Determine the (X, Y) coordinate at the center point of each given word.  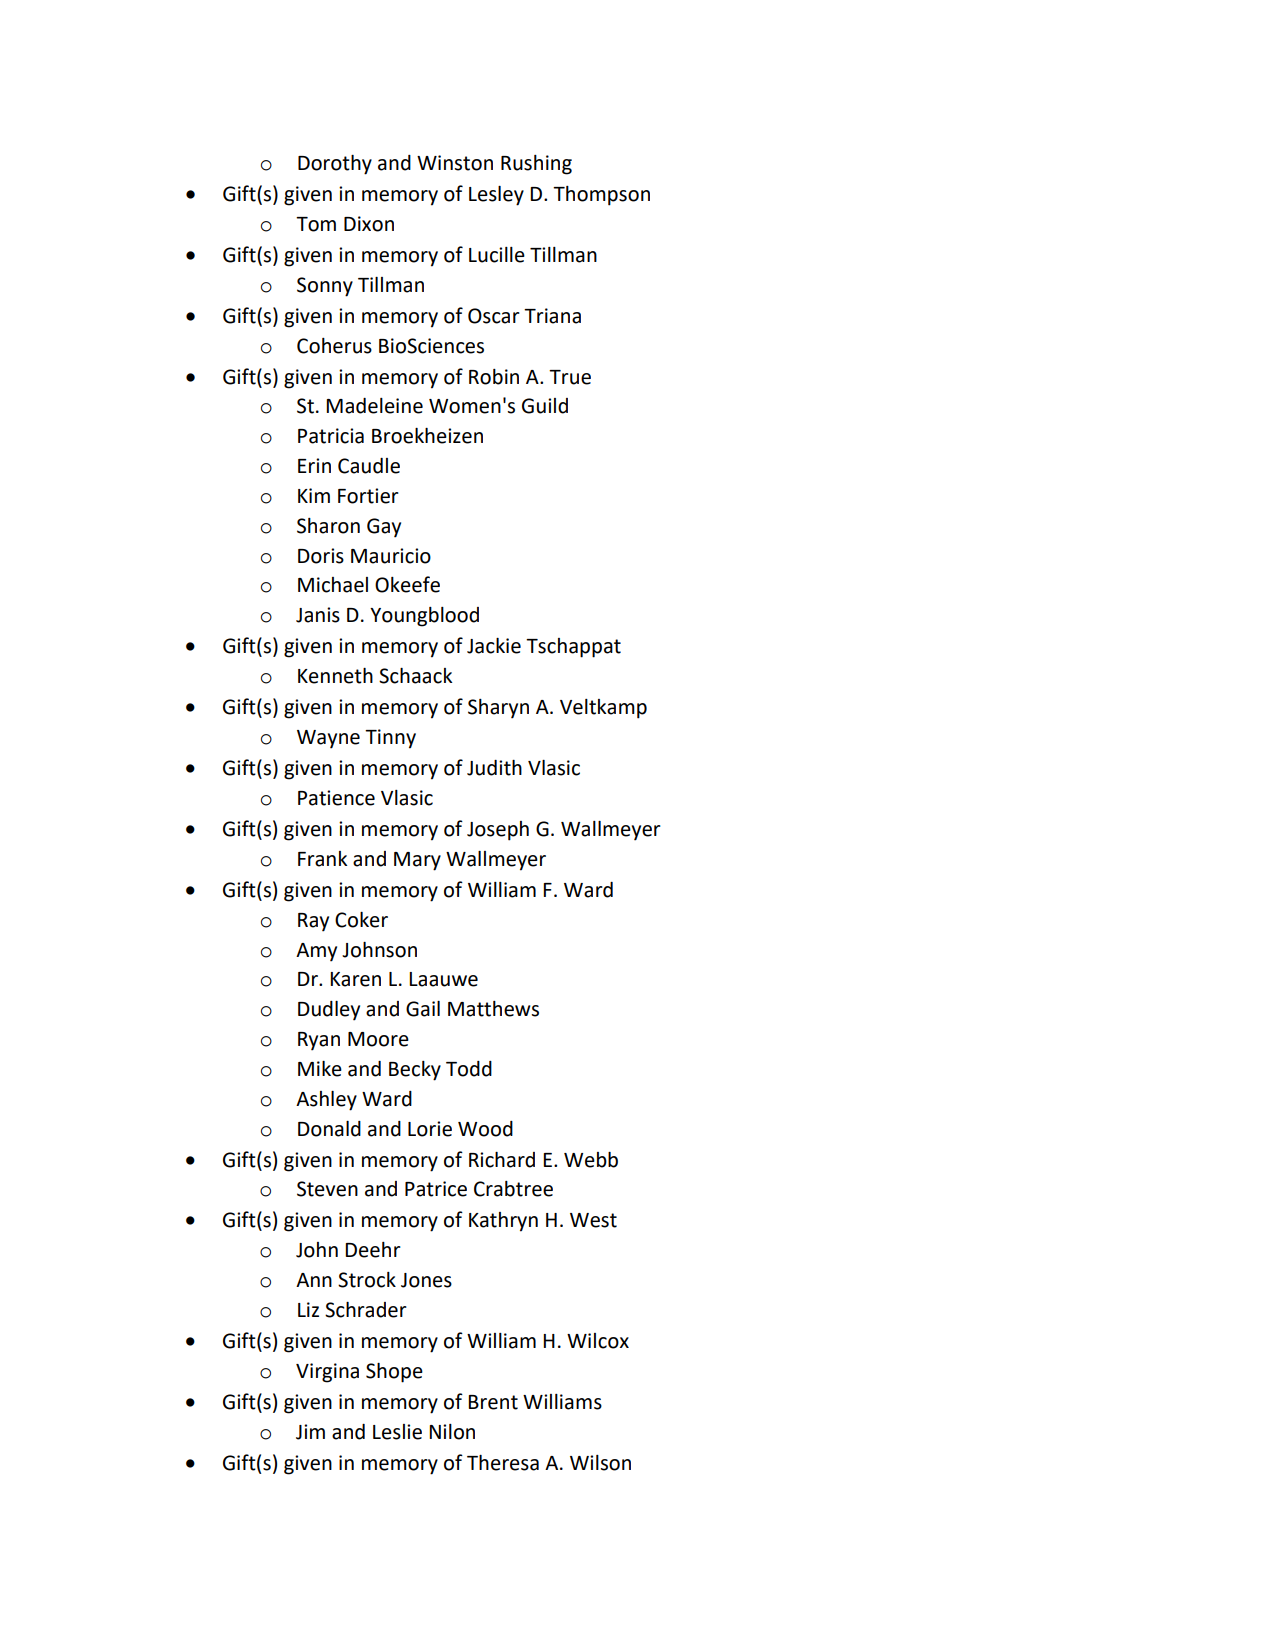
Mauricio (391, 556)
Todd (469, 1069)
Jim (310, 1432)
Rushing (536, 165)
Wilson (600, 1463)
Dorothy (335, 165)
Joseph (498, 831)
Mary (417, 861)
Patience (336, 798)
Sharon (328, 526)
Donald (329, 1129)
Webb (591, 1160)
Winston (455, 163)
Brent (493, 1402)
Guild (545, 406)
